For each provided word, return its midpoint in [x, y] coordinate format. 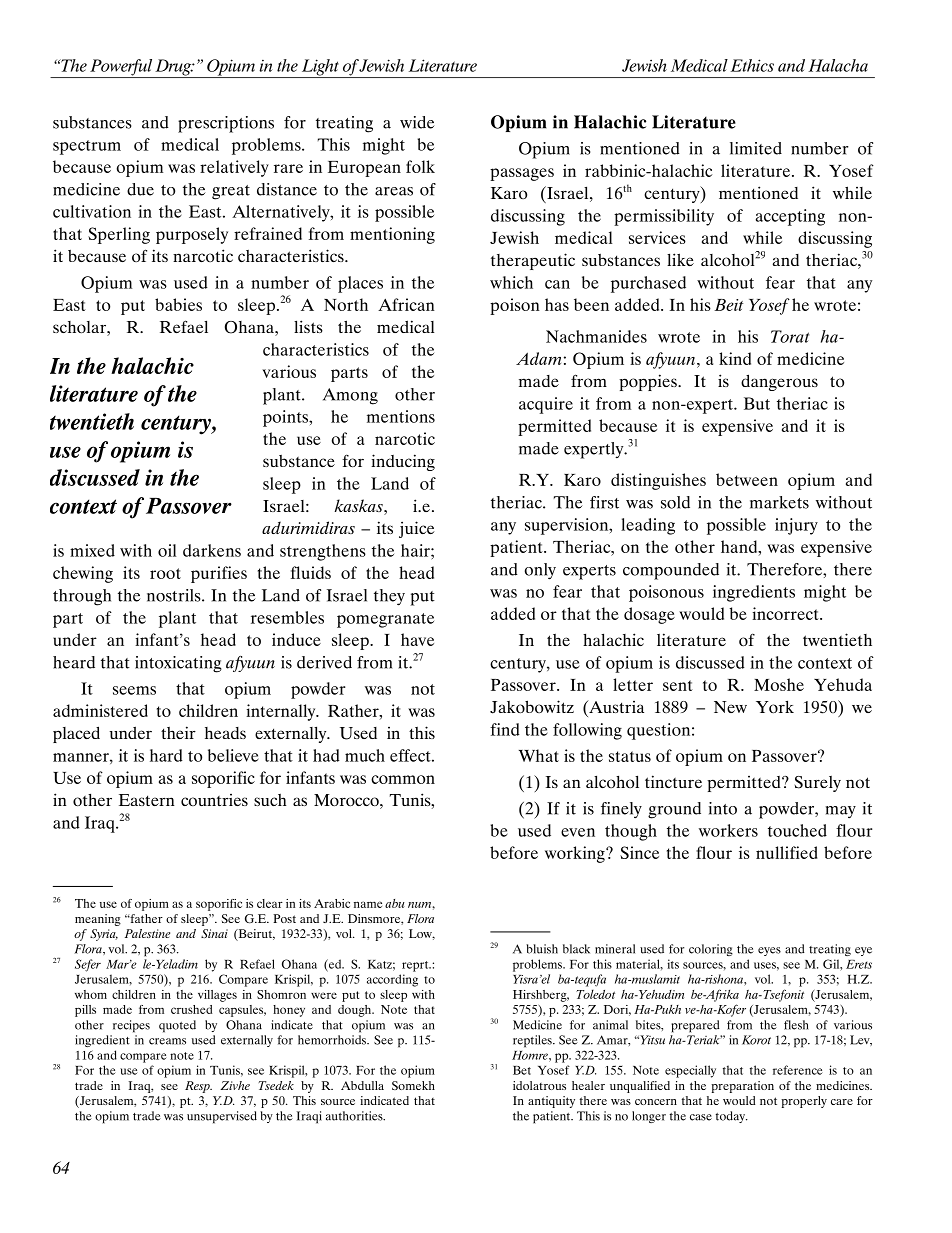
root [165, 573]
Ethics [752, 65]
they [389, 597]
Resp [198, 1087]
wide [417, 122]
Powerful [121, 68]
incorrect [786, 613]
